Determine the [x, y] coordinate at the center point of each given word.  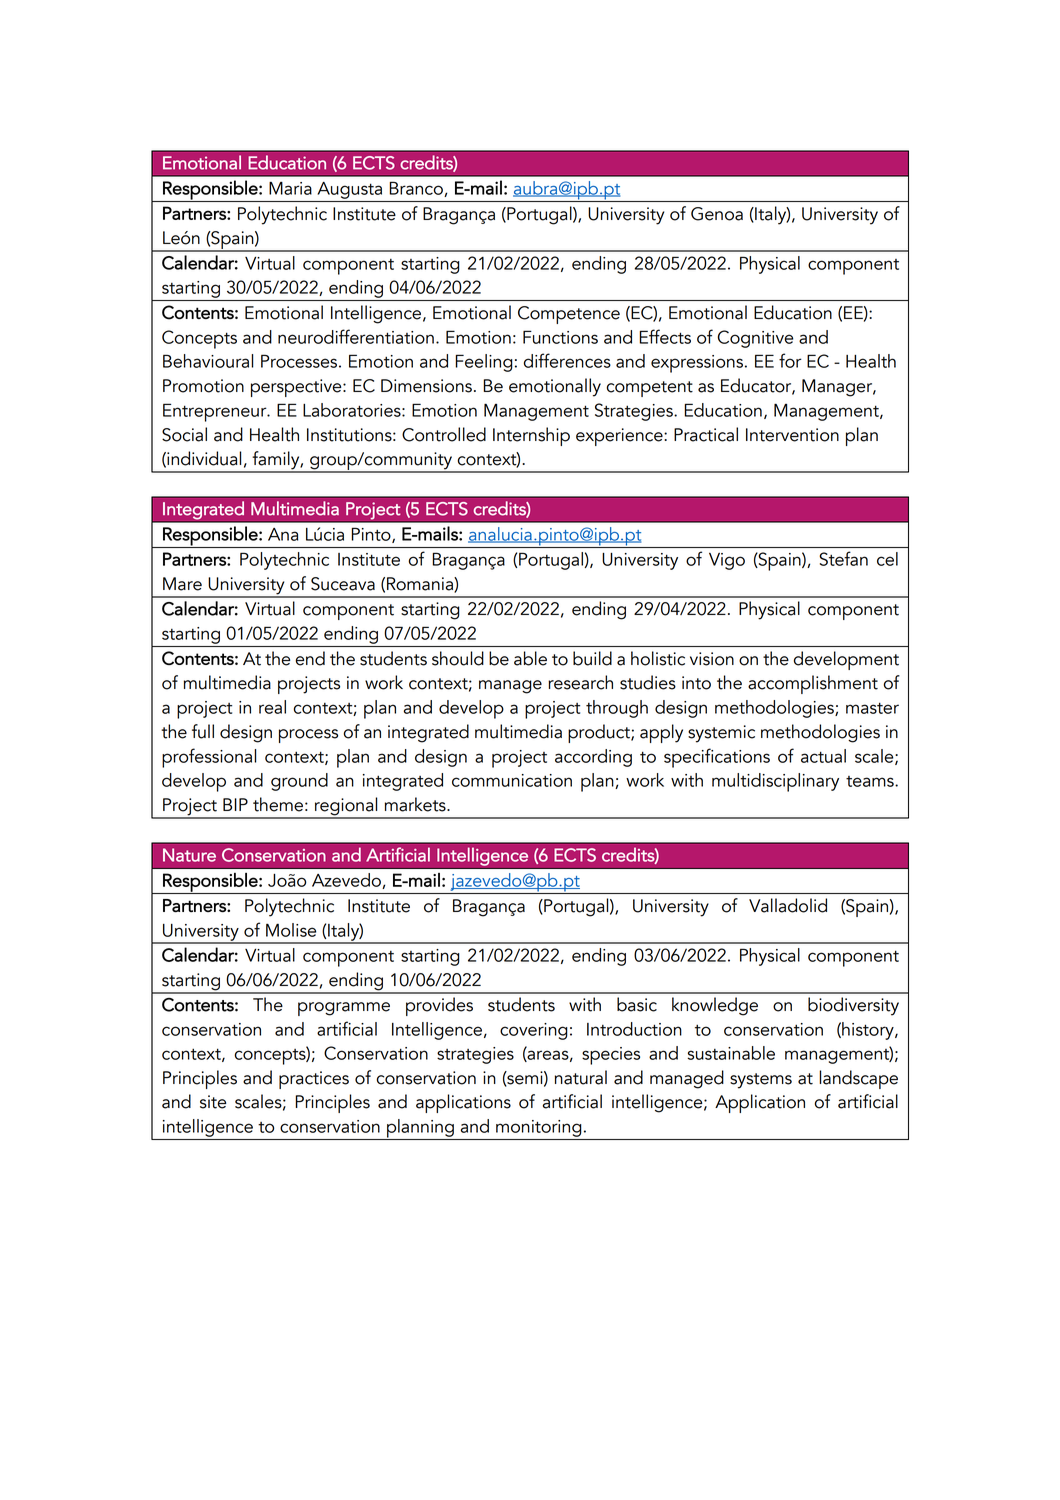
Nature [189, 855]
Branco [417, 189]
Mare [182, 584]
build [592, 658]
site [213, 1102]
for [790, 360]
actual [823, 756]
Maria [290, 188]
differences [567, 360]
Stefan [844, 558]
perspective [297, 388]
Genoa [717, 214]
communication [512, 780]
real [272, 707]
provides [439, 1006]
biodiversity [853, 1006]
